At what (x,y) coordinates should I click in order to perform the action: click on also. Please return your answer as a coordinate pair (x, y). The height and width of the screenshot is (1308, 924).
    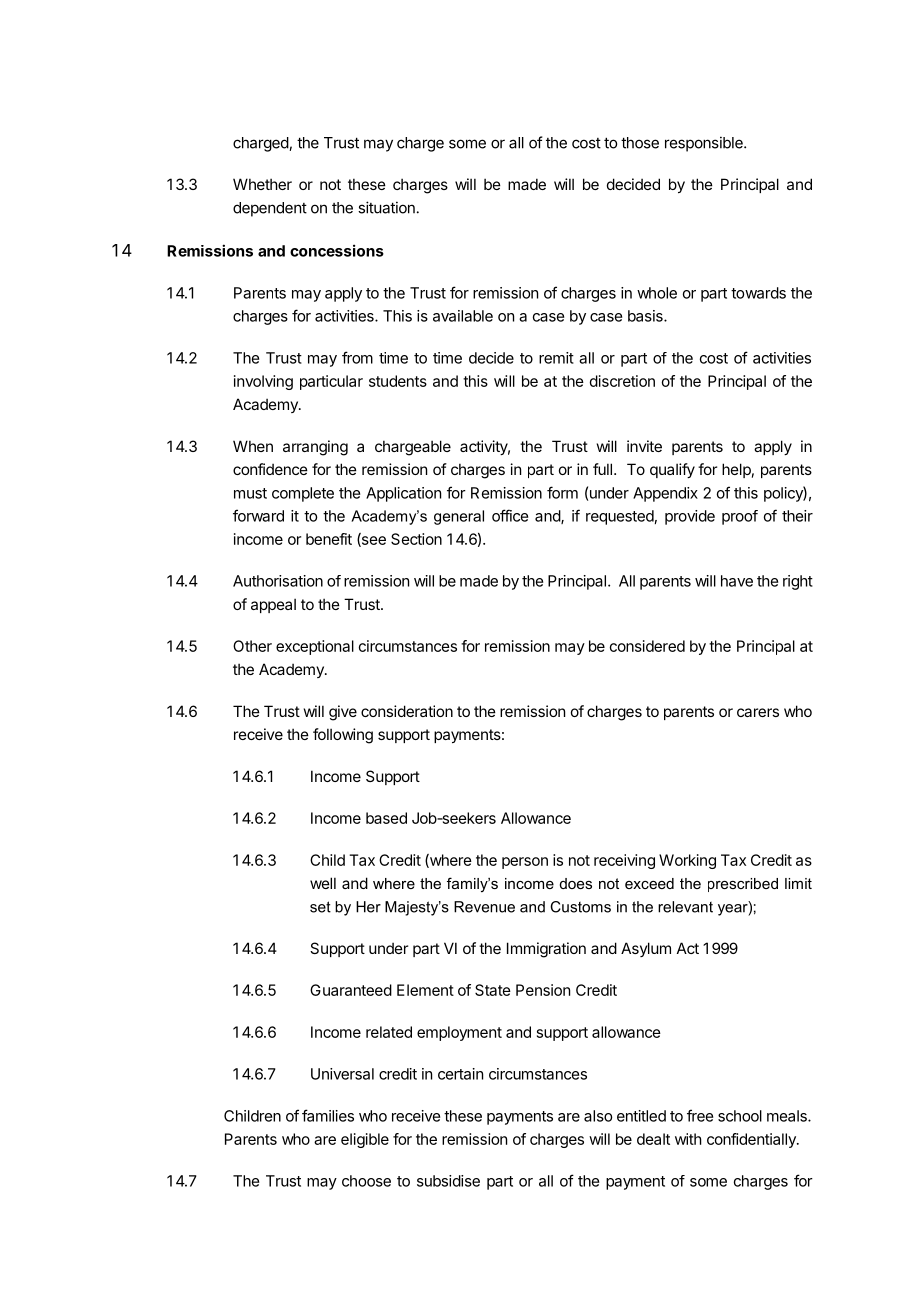
    Looking at the image, I should click on (598, 1116).
